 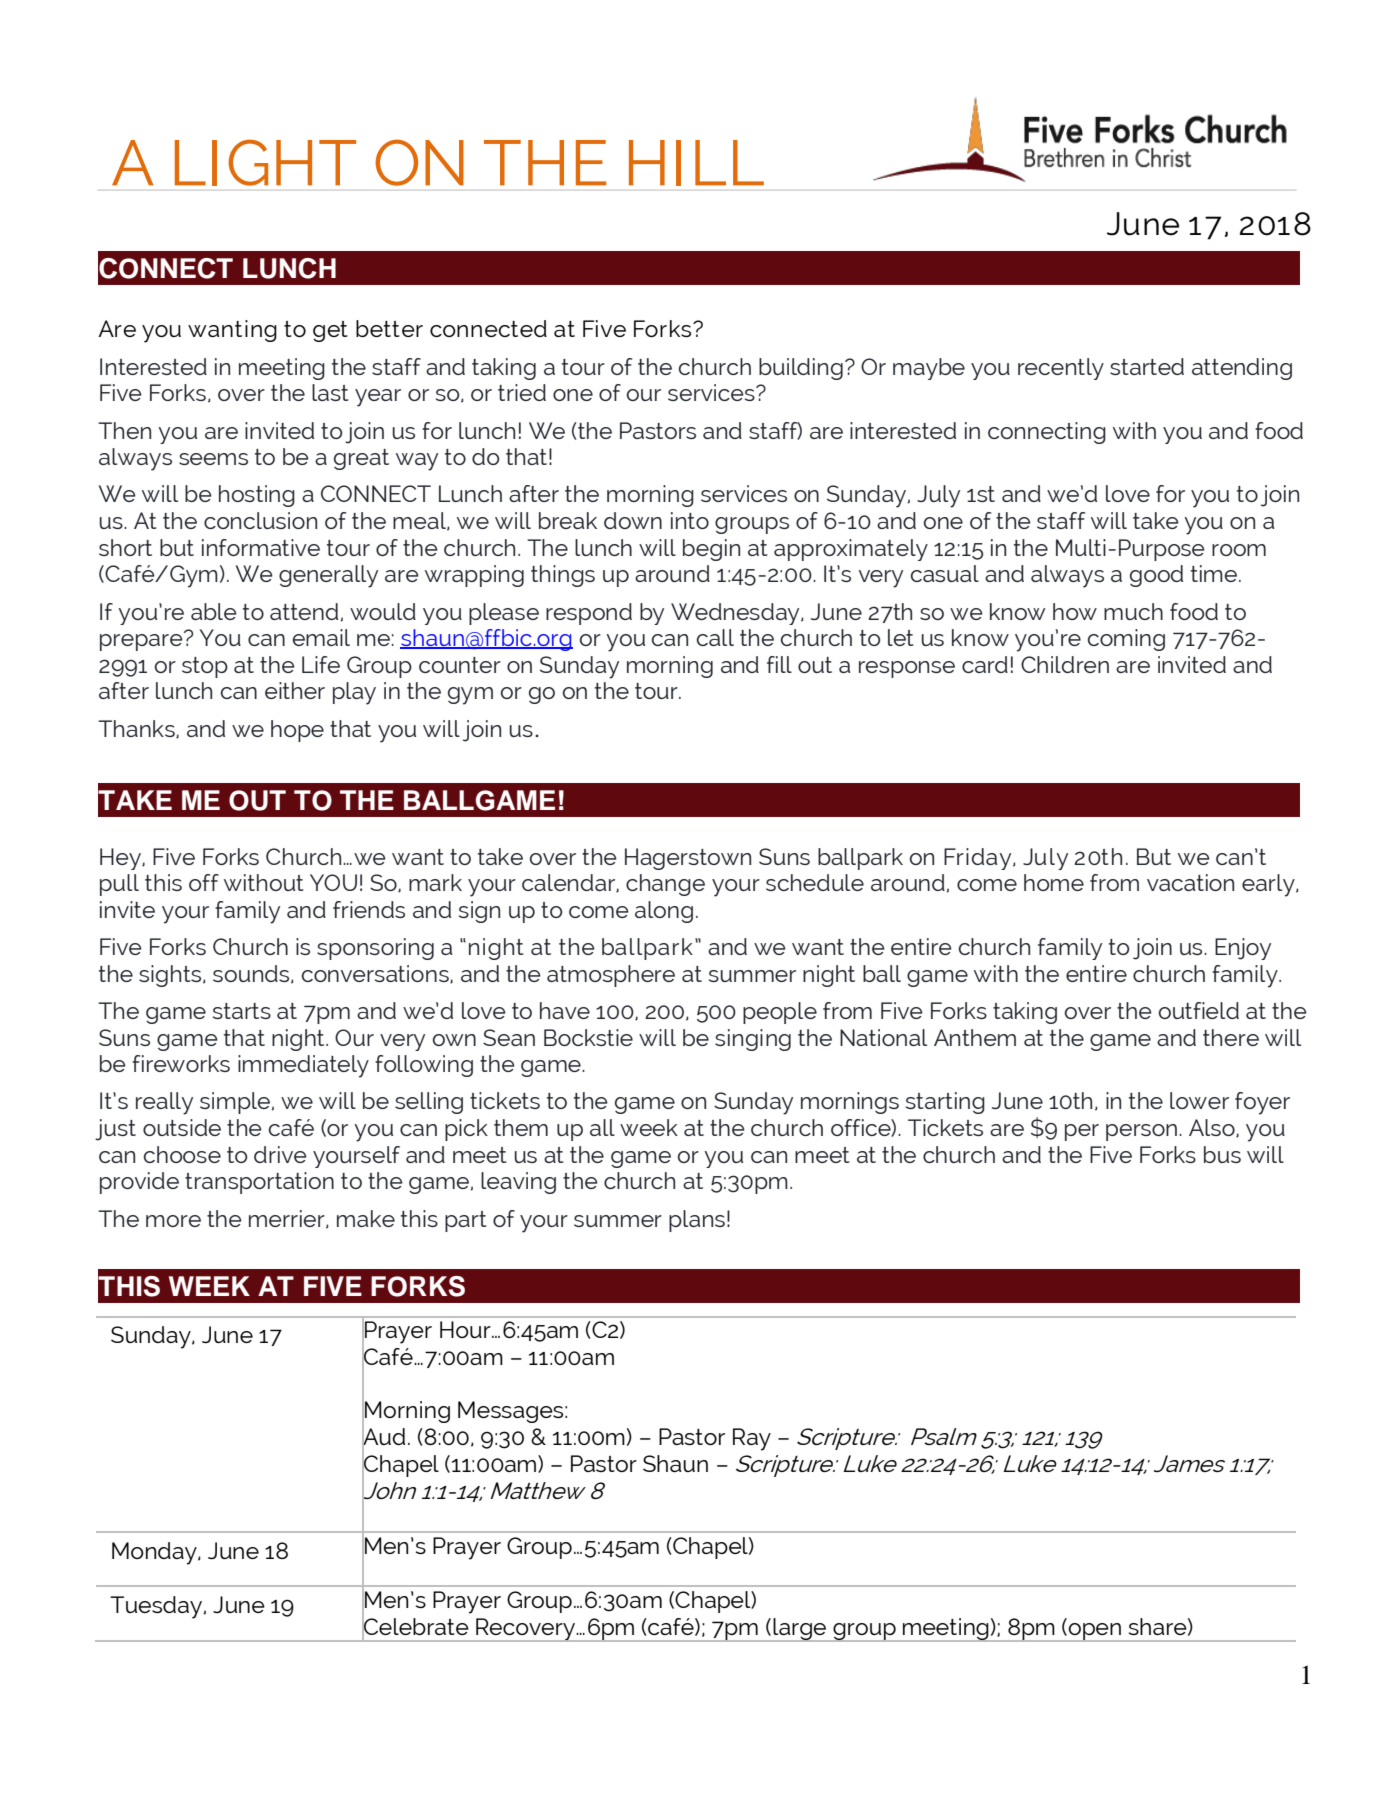 What do you see at coordinates (697, 1221) in the screenshot?
I see `plans` at bounding box center [697, 1221].
